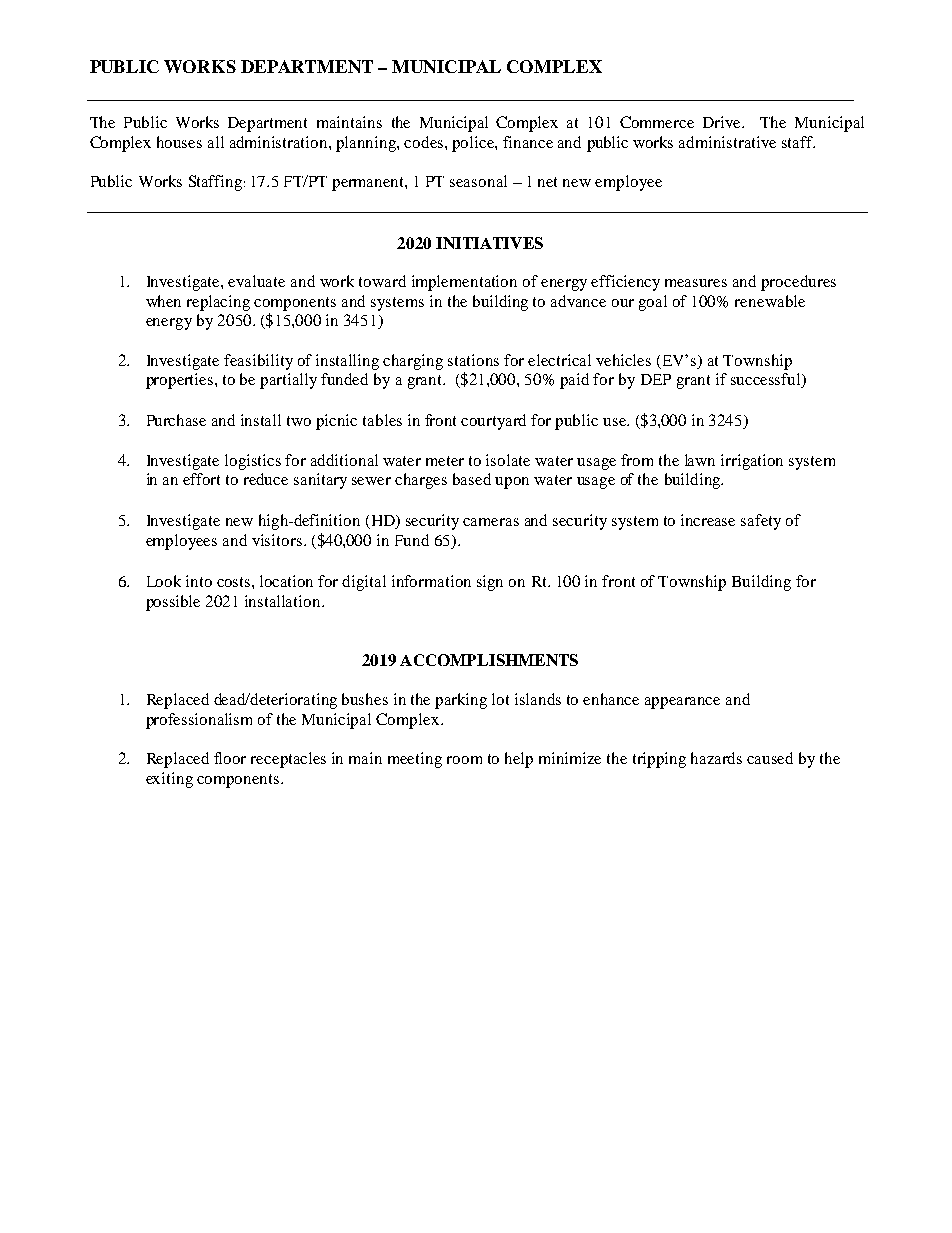  Describe the element at coordinates (253, 462) in the screenshot. I see `logistics` at that location.
